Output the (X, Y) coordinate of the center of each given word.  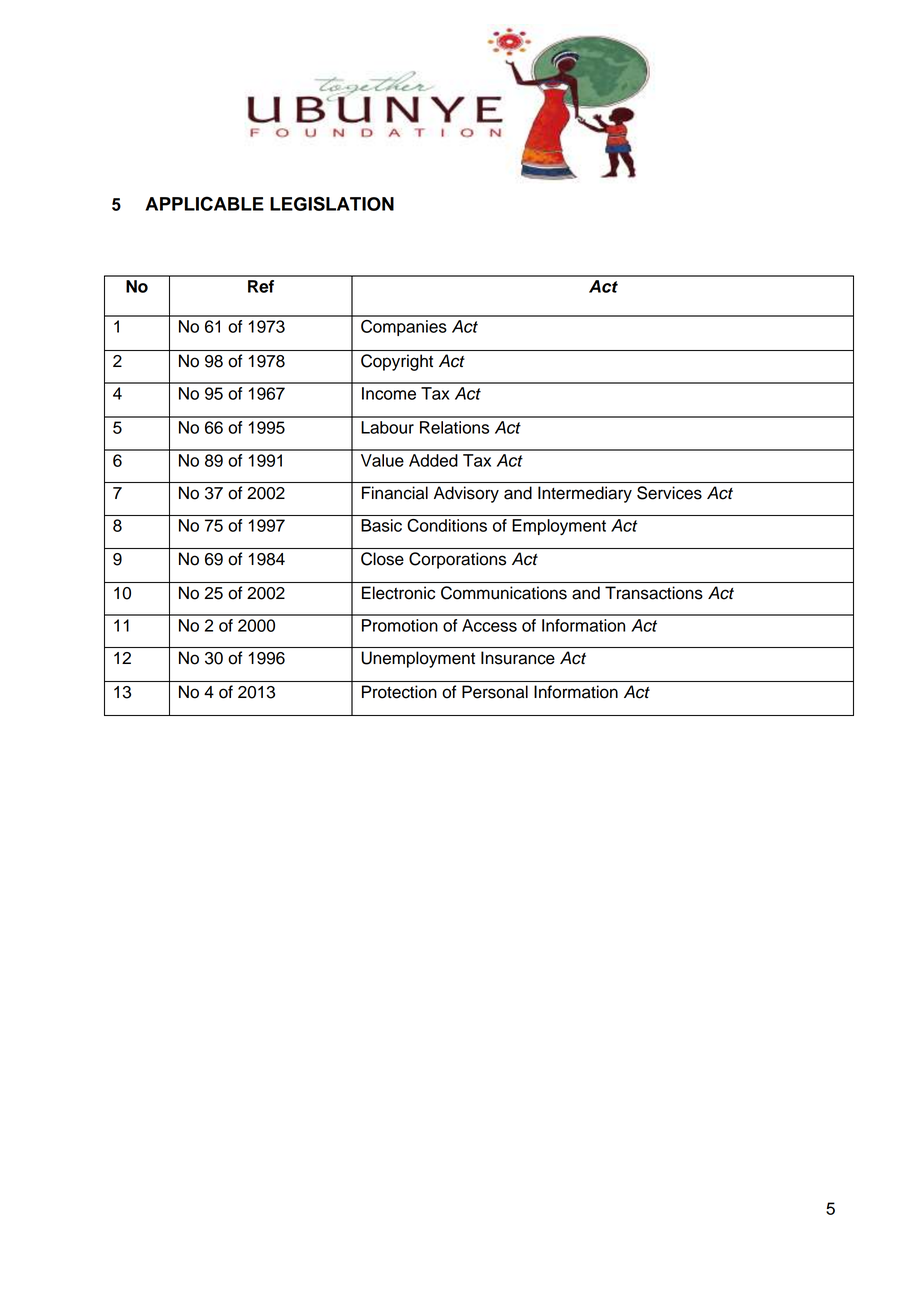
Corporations (457, 560)
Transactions (654, 593)
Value (382, 460)
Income (389, 393)
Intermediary (585, 494)
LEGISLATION (332, 203)
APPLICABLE (204, 203)
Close (382, 559)
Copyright (397, 362)
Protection (399, 692)
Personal (495, 692)
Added (433, 460)
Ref (261, 286)
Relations (454, 427)
